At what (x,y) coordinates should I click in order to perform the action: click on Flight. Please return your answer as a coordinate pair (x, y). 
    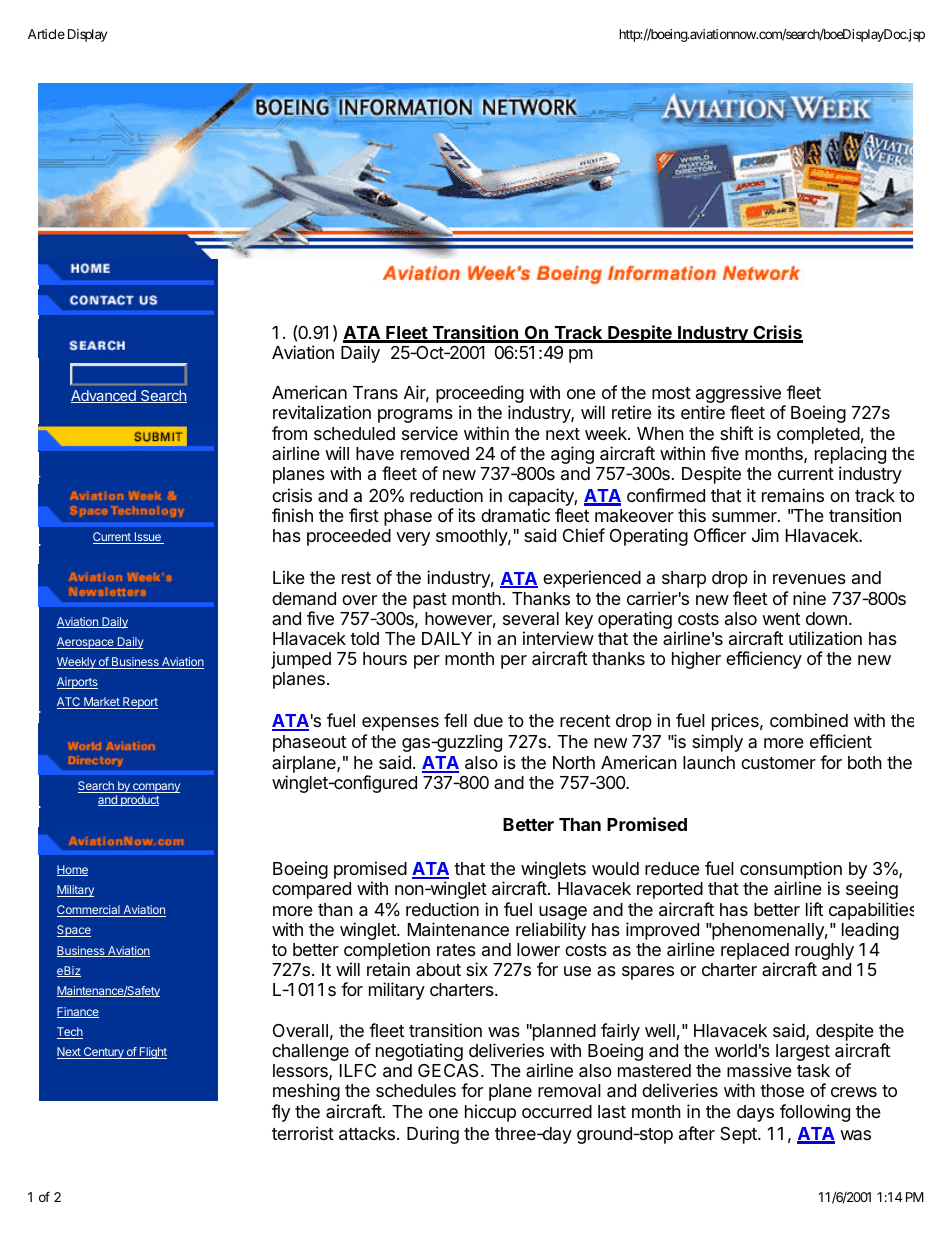
    Looking at the image, I should click on (152, 1053).
